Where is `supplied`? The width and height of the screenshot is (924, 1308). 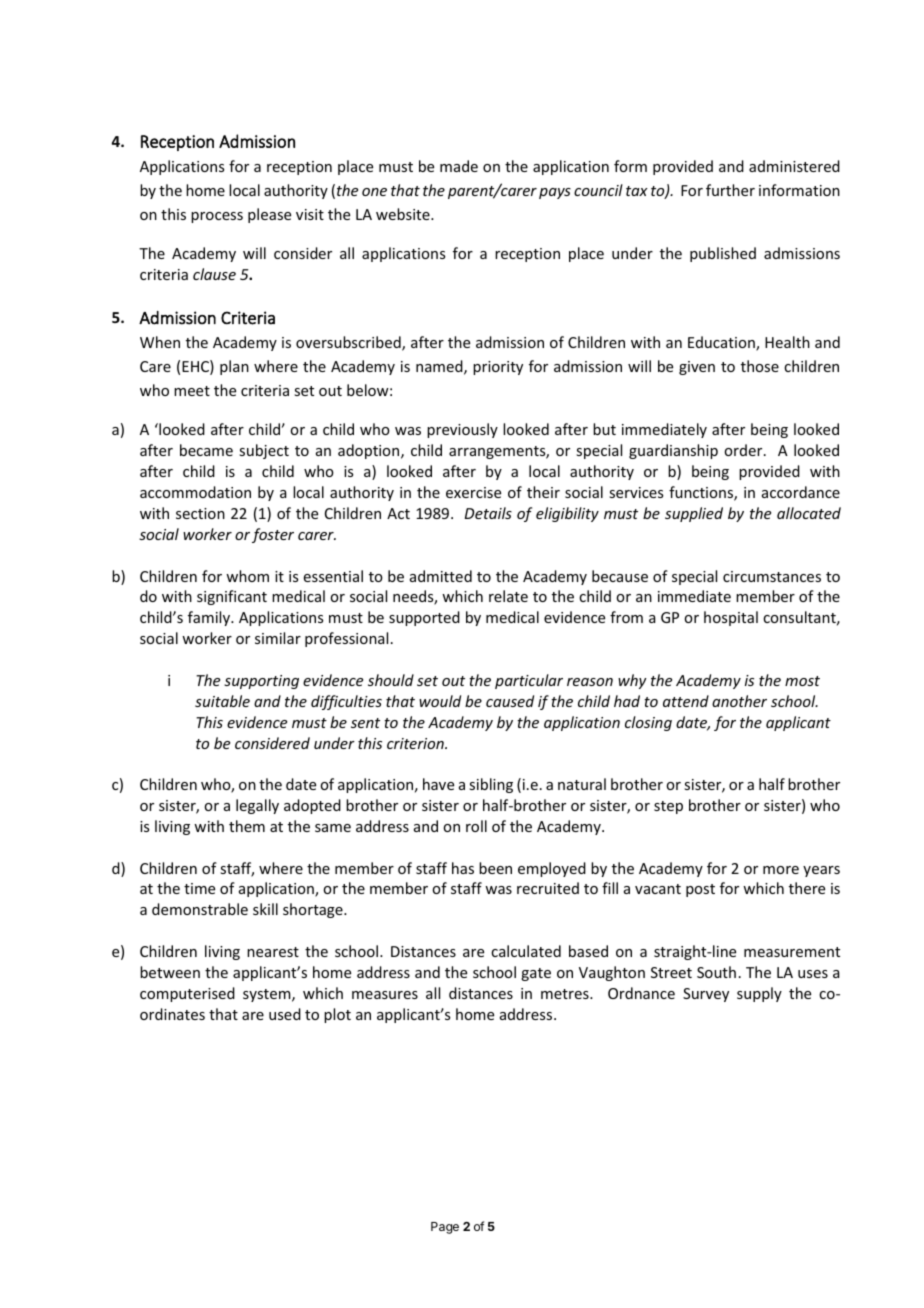
supplied is located at coordinates (694, 514).
